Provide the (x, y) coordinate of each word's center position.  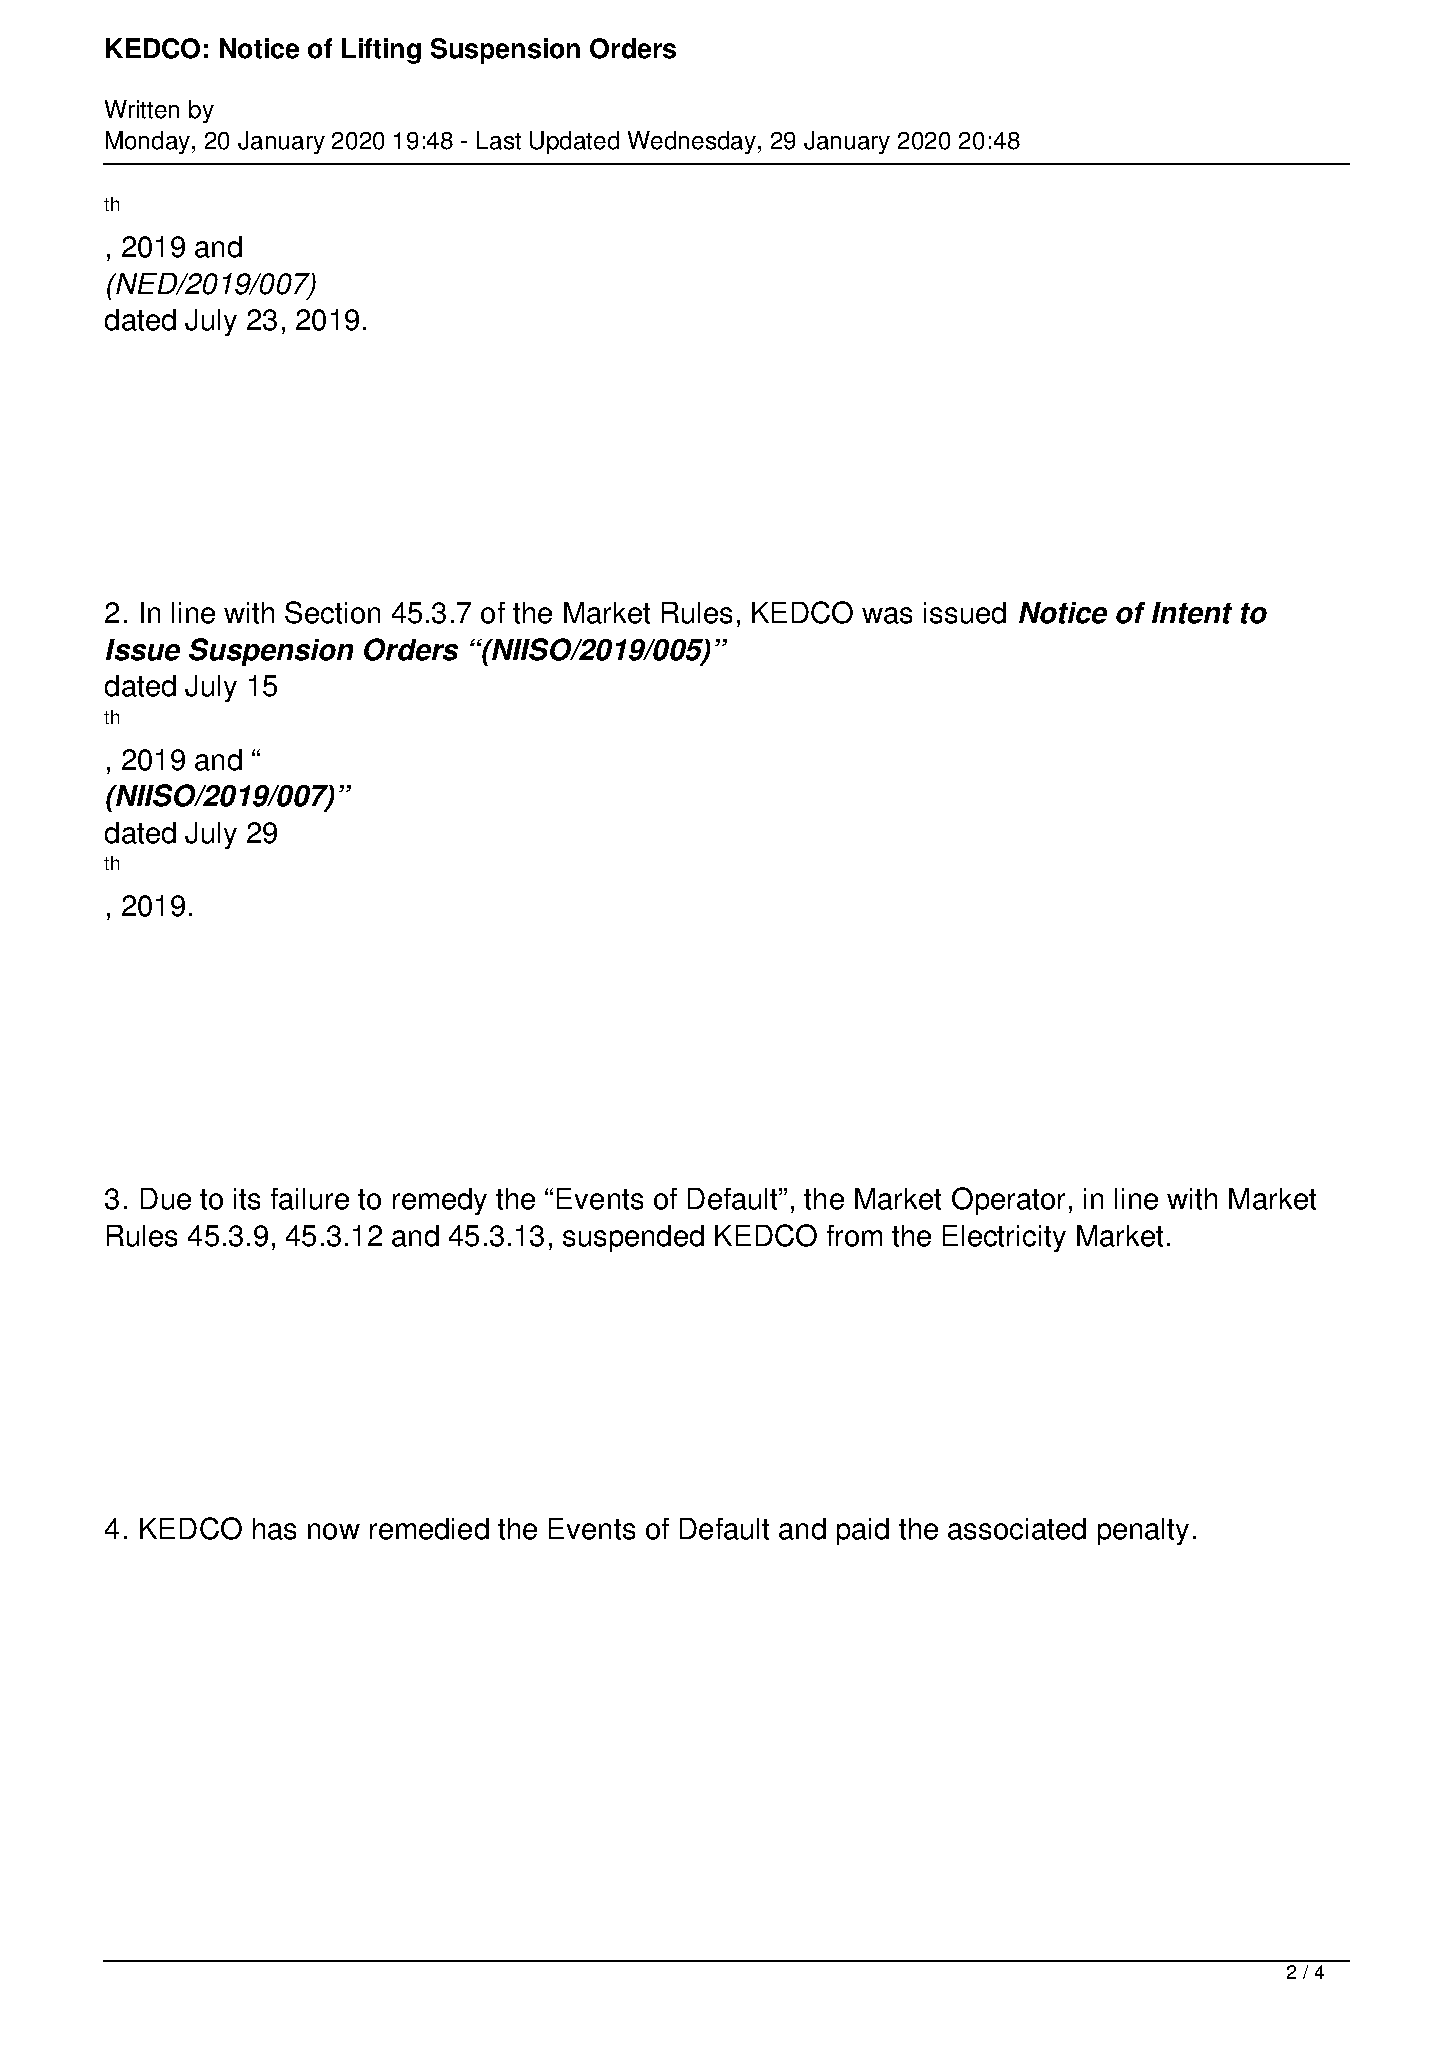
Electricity (1004, 1238)
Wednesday (693, 142)
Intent (1192, 613)
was (887, 615)
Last (499, 140)
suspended (633, 1238)
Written (142, 109)
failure (310, 1199)
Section (332, 612)
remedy (440, 1201)
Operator (1008, 1201)
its (247, 1199)
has (274, 1529)
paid (863, 1531)
